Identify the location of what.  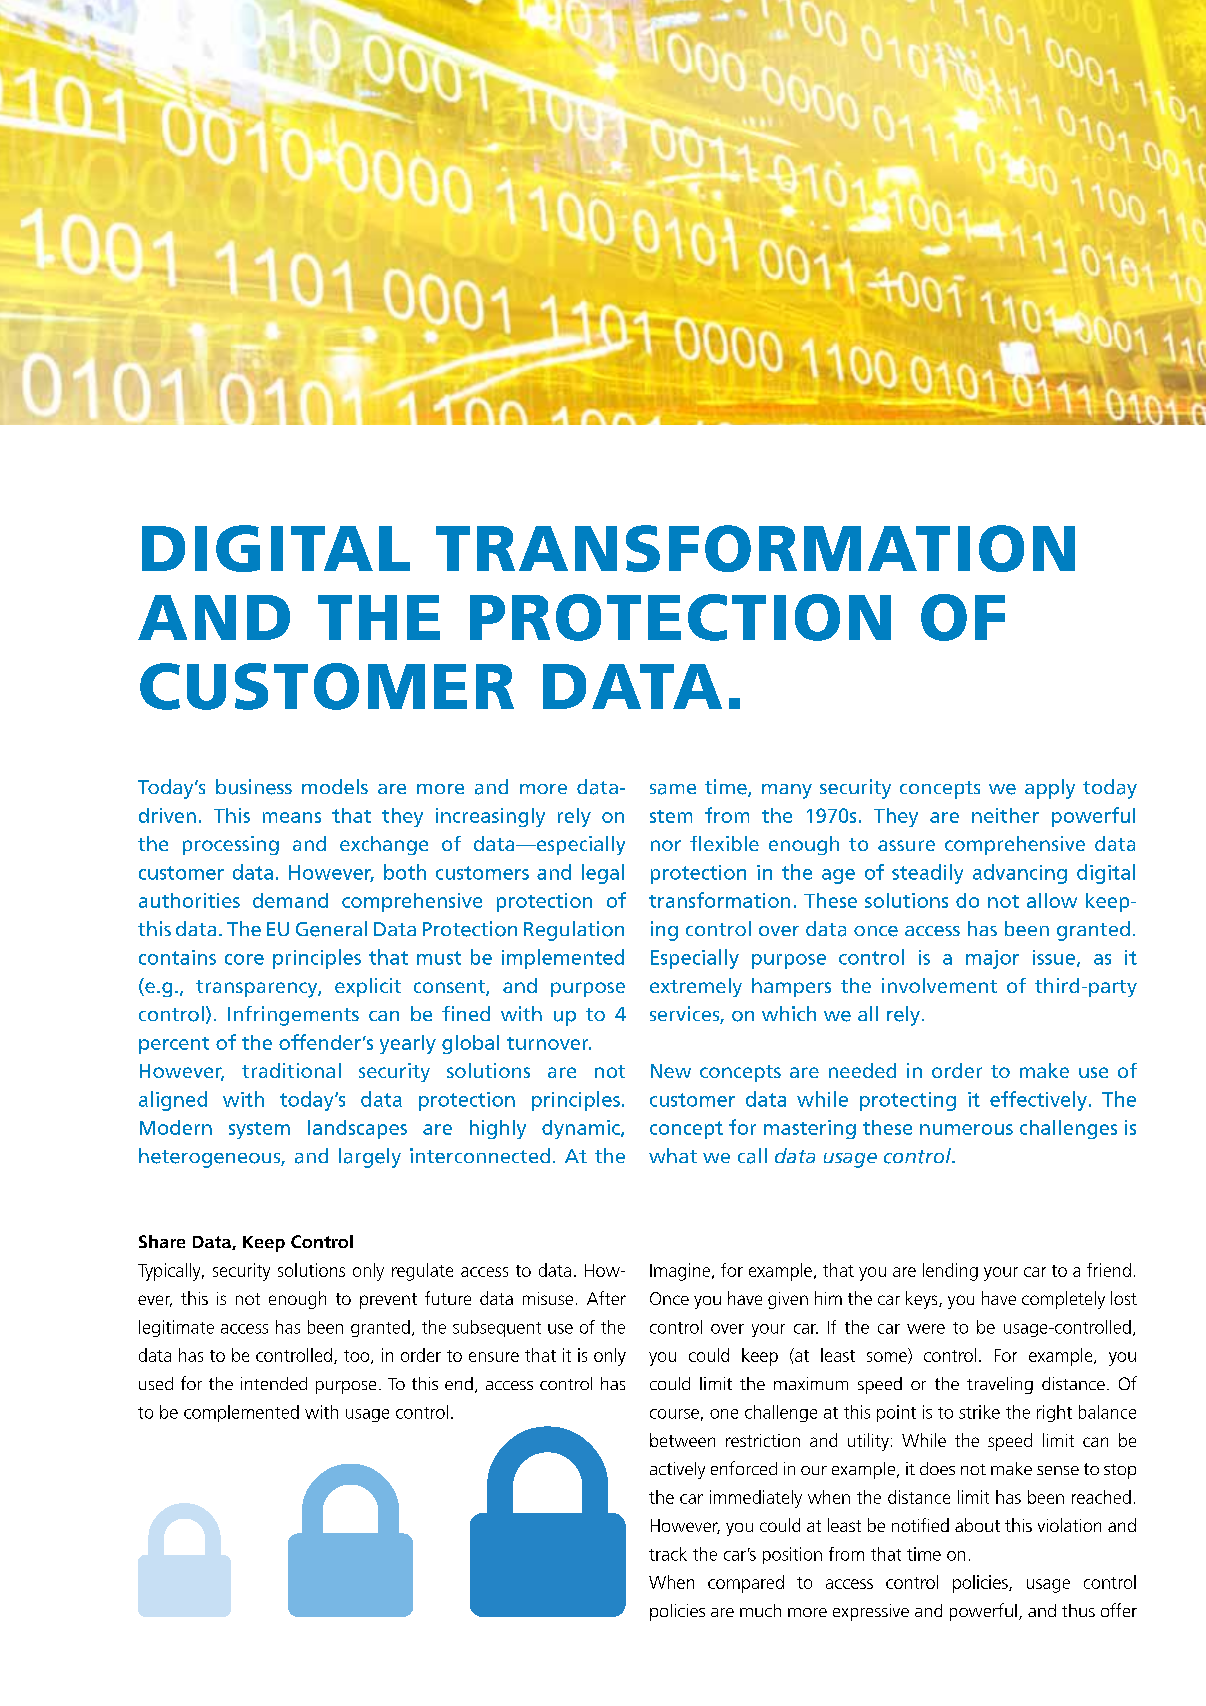
(673, 1155).
